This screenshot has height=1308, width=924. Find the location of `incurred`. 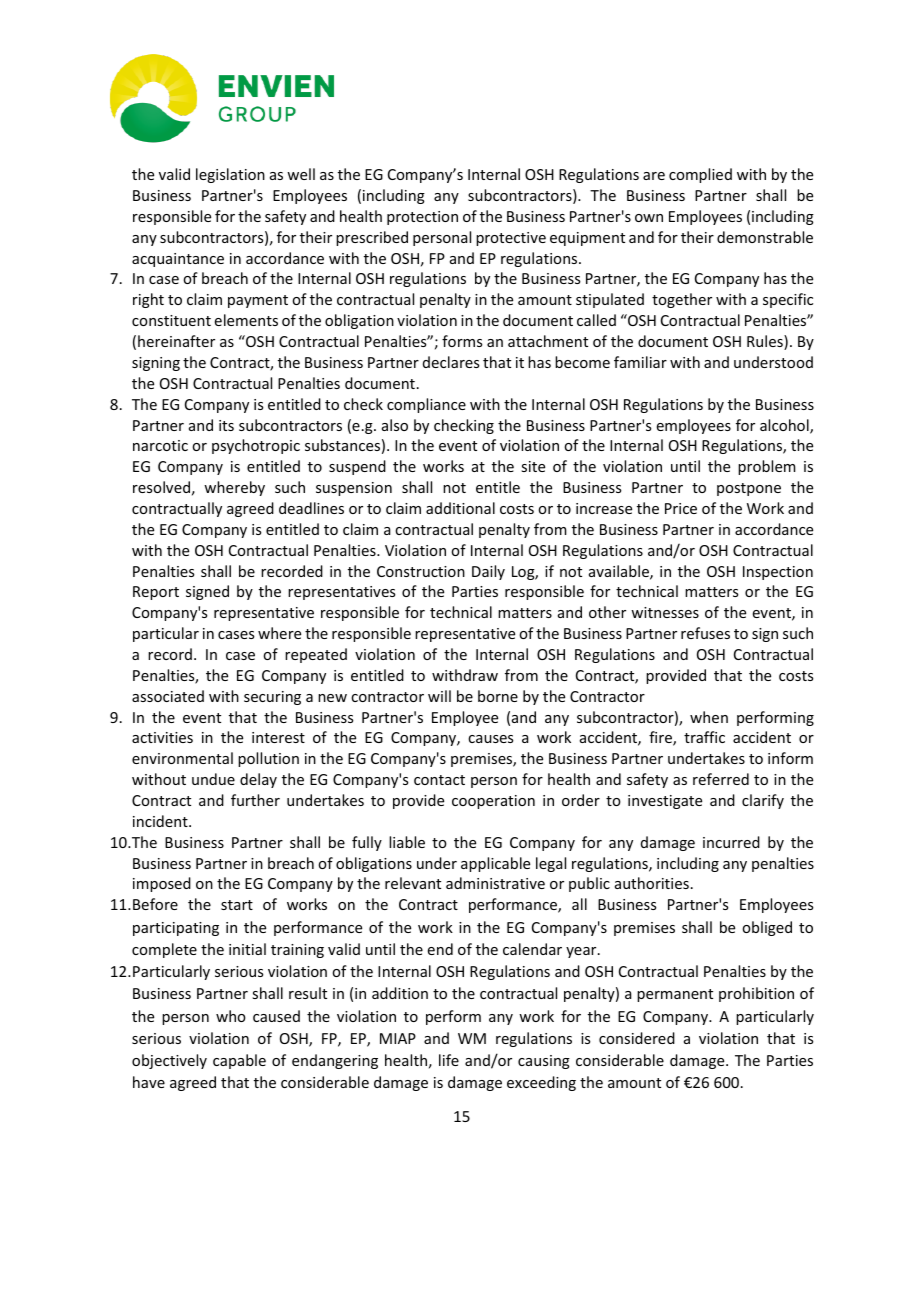

incurred is located at coordinates (731, 842).
